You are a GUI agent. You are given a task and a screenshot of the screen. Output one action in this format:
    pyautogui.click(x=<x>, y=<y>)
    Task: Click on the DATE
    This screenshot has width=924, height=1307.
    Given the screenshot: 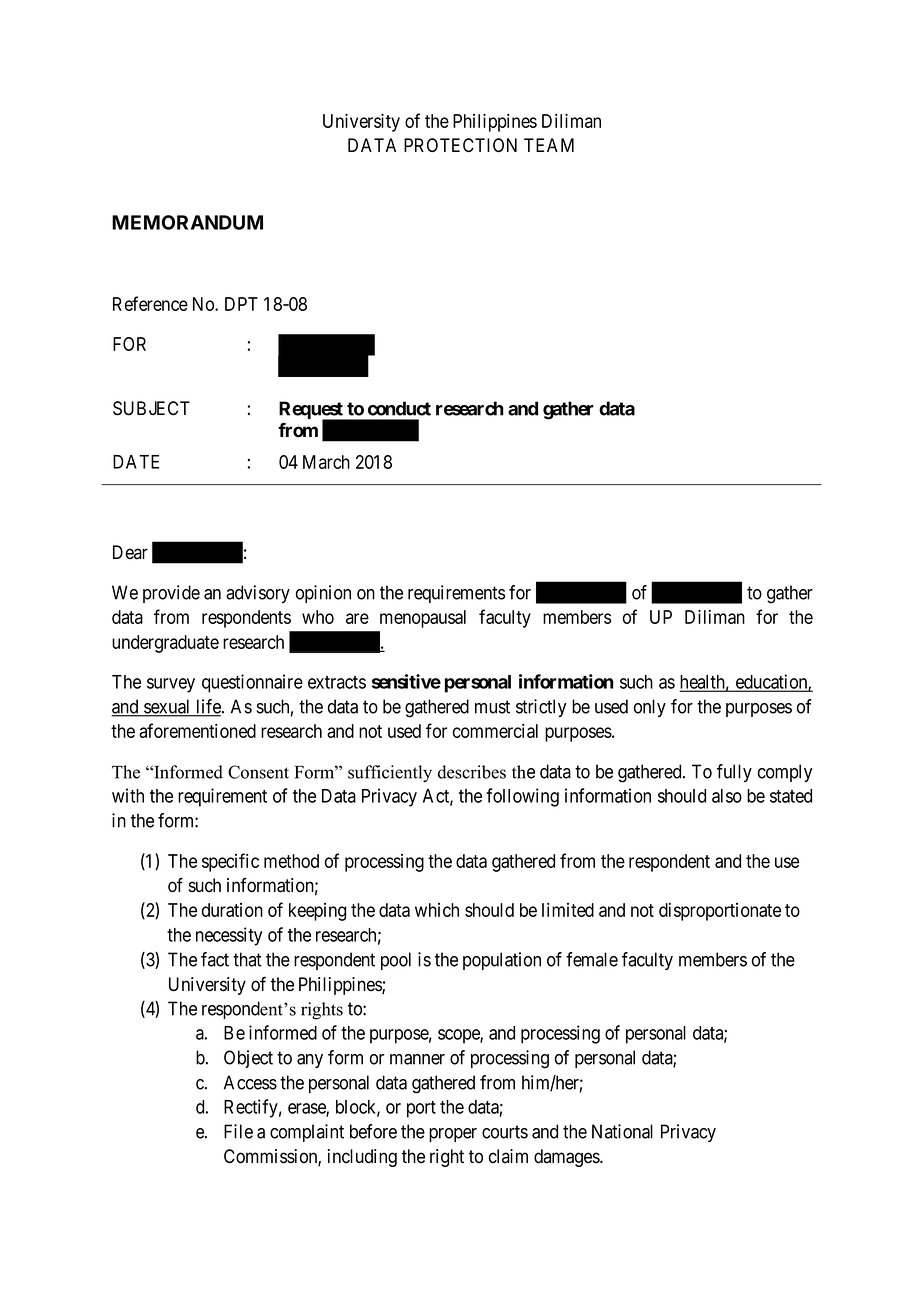 What is the action you would take?
    pyautogui.click(x=136, y=462)
